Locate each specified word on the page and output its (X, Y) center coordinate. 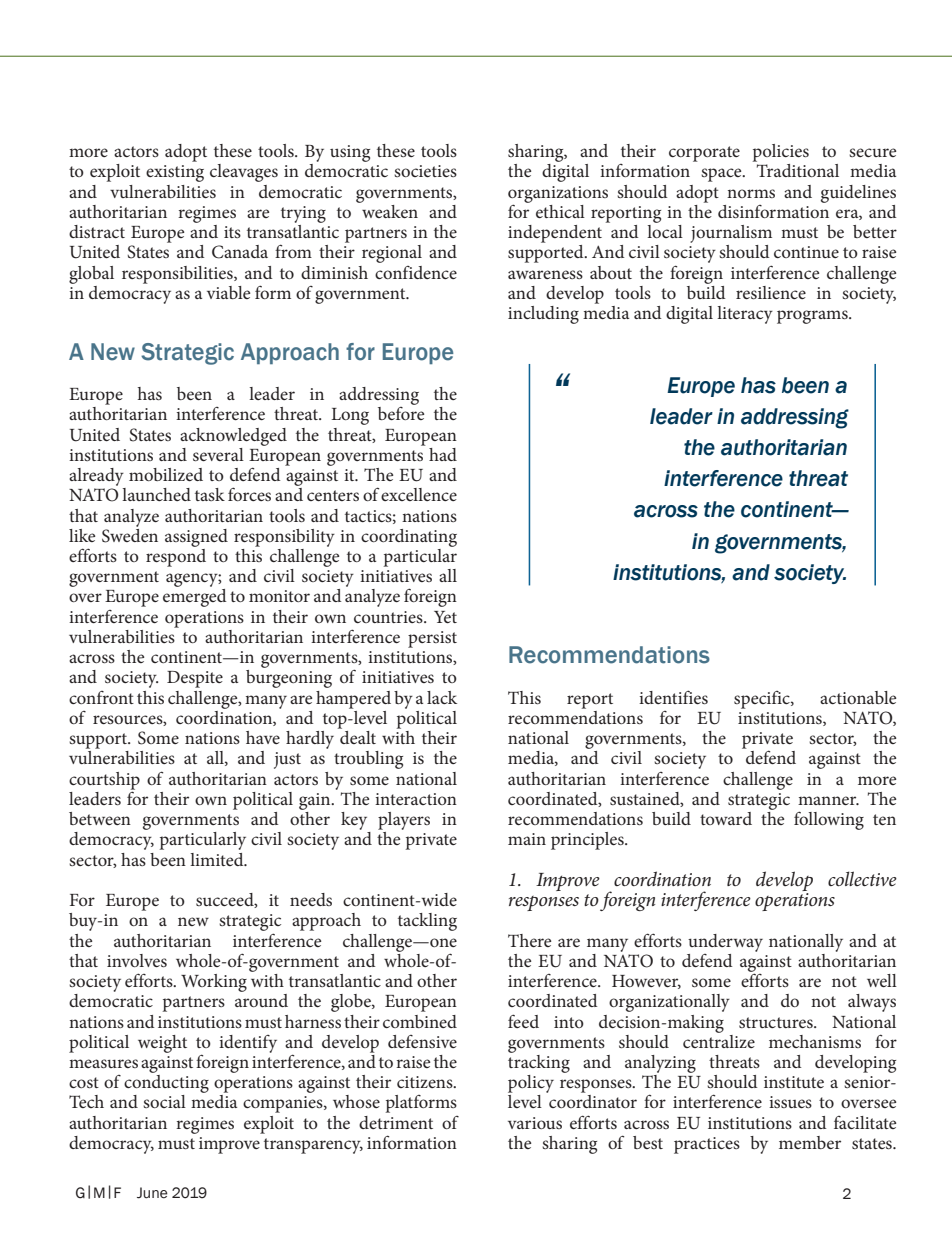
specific (763, 700)
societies (425, 171)
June (152, 1193)
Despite (195, 679)
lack (442, 697)
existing (175, 173)
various (535, 1123)
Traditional (798, 170)
